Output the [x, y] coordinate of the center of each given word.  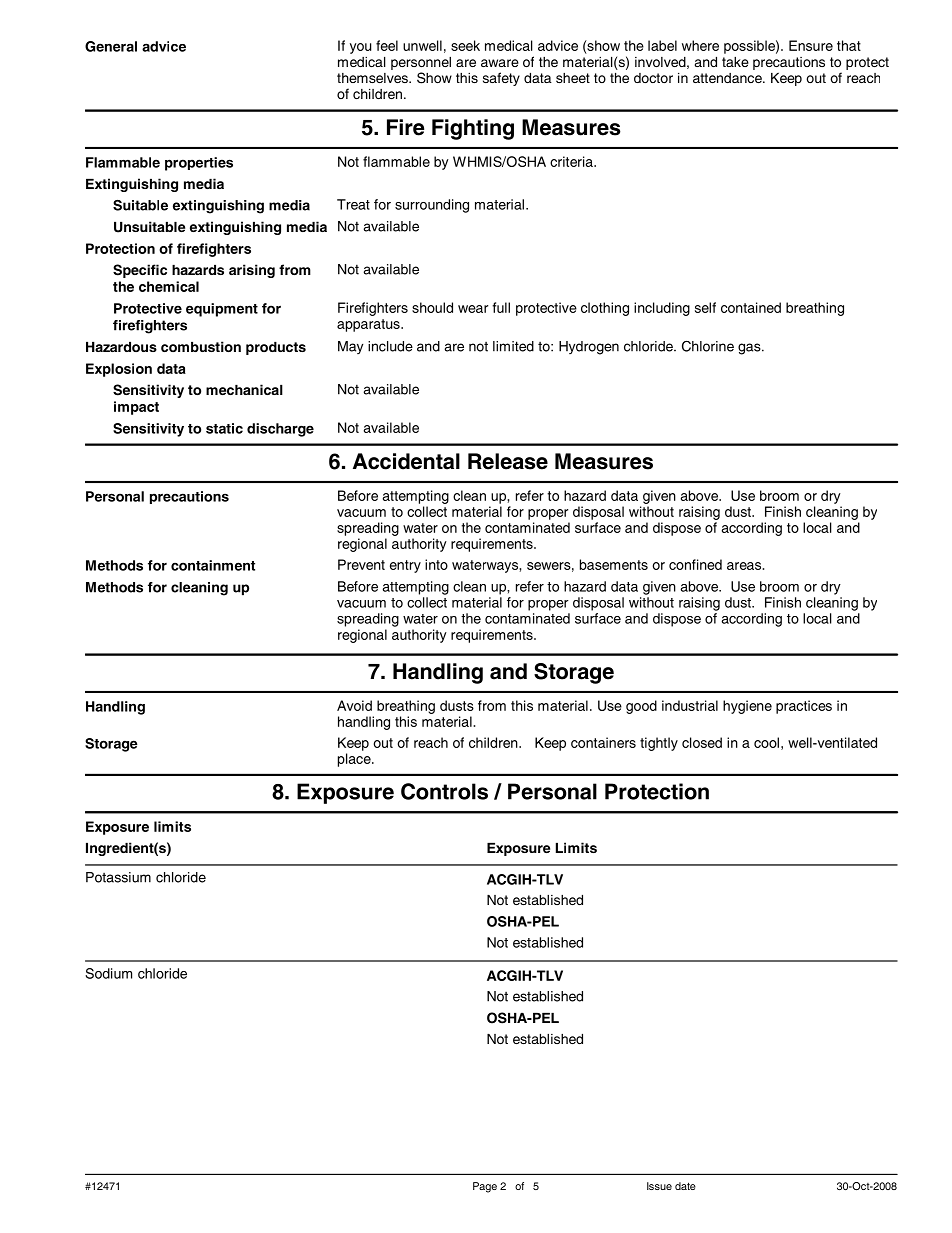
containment [213, 565]
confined [695, 564]
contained [751, 307]
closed [702, 742]
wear [473, 309]
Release [508, 461]
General [111, 46]
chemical [169, 286]
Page [485, 1187]
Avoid [354, 705]
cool [766, 742]
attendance [728, 78]
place [355, 760]
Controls [444, 791]
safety [501, 79]
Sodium [108, 973]
